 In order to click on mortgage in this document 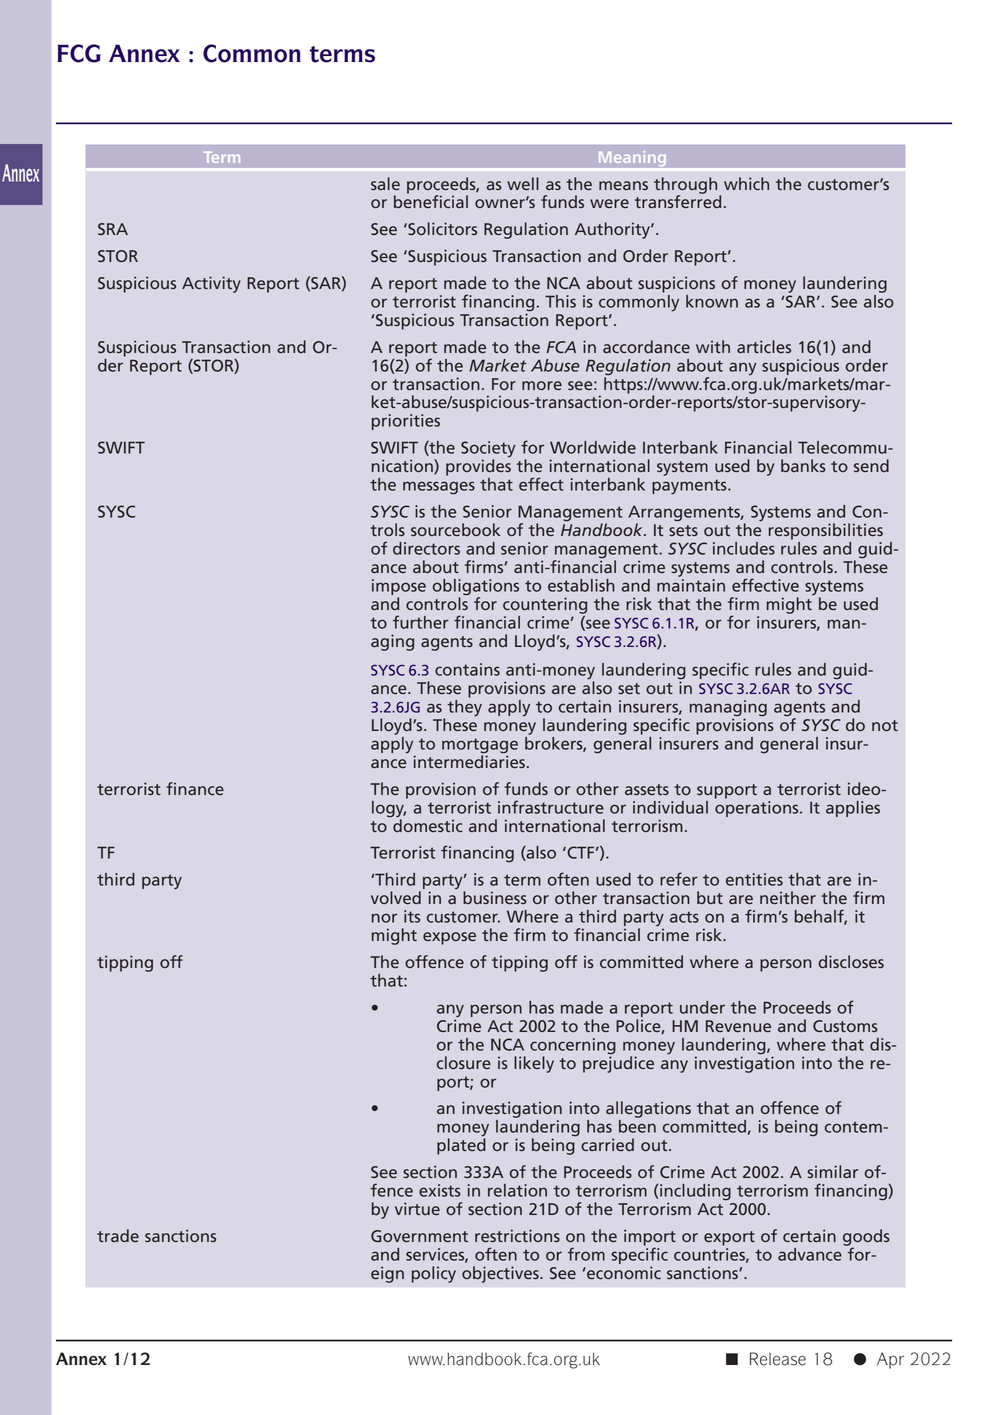, I will do `click(480, 747)`.
